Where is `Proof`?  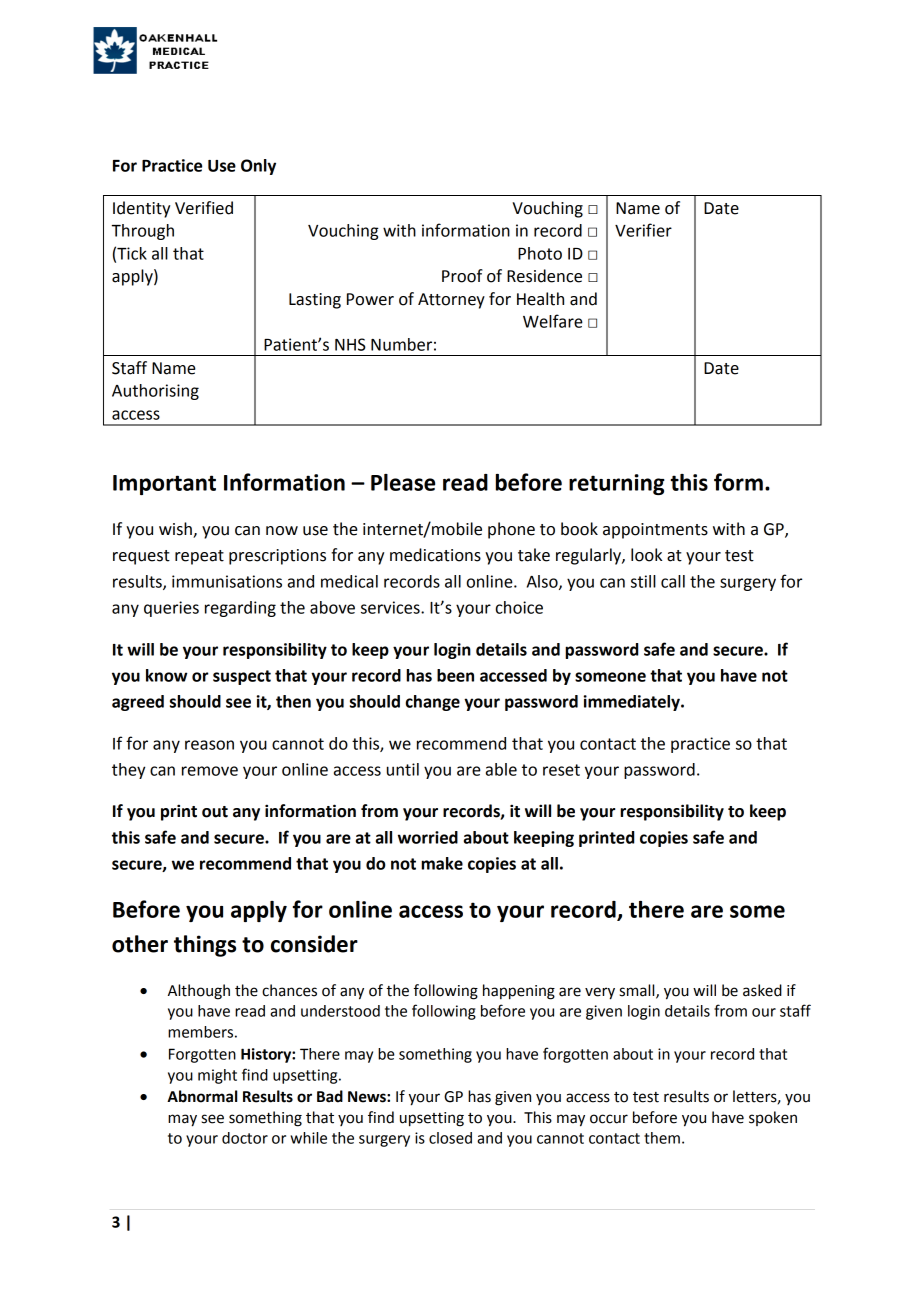
Proof is located at coordinates (462, 276).
